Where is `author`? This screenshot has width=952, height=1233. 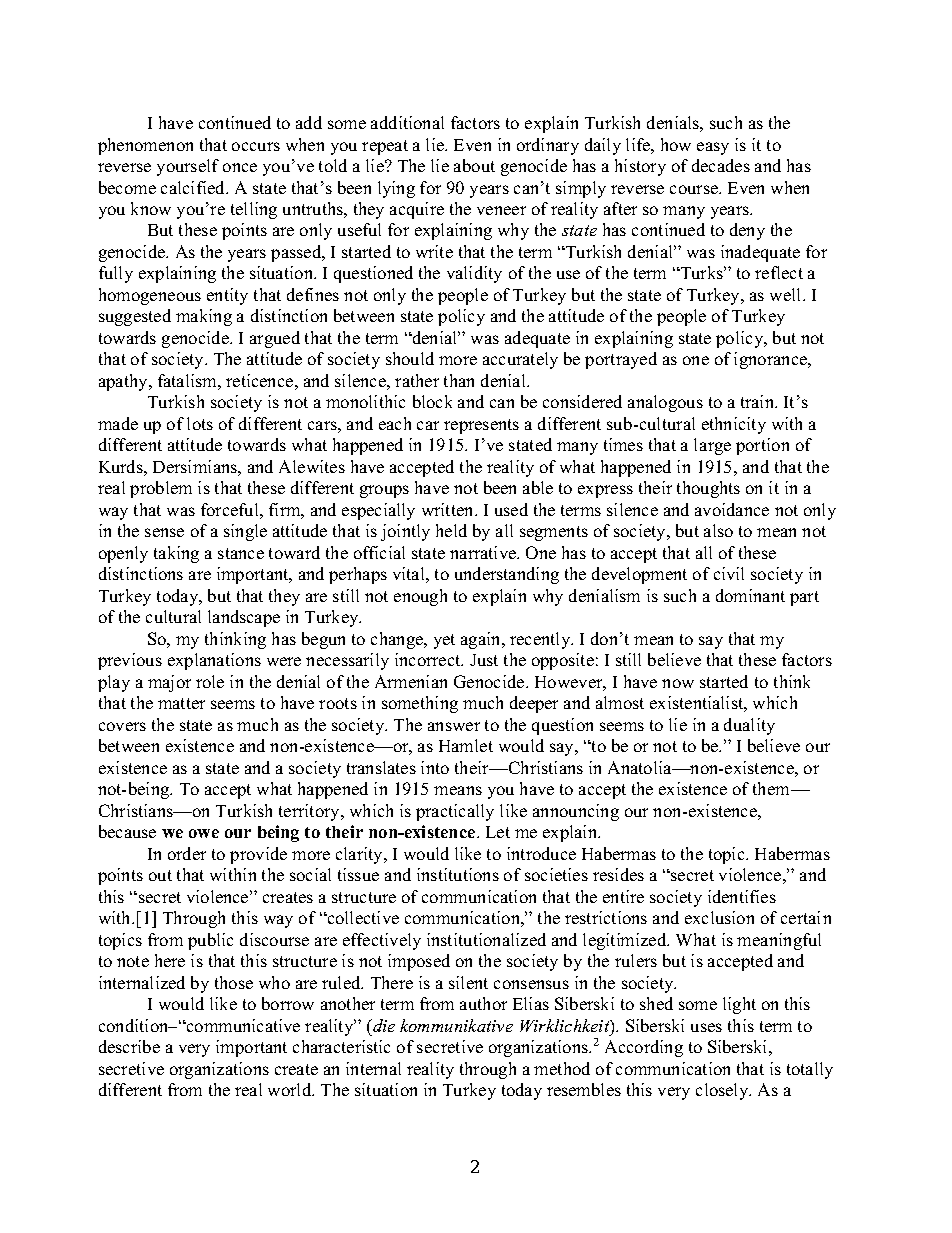
author is located at coordinates (483, 1003).
